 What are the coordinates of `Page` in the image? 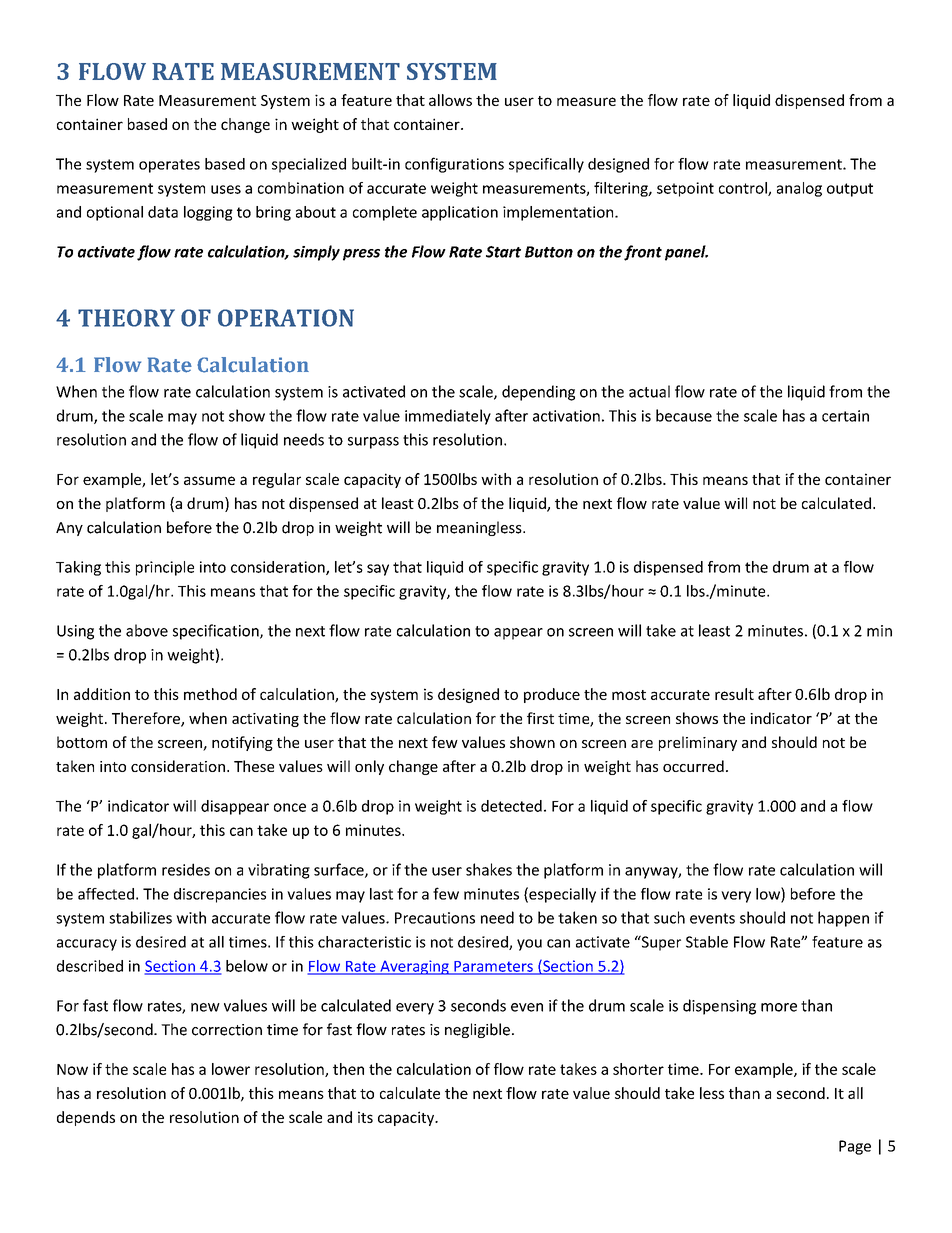 It's located at (855, 1147).
